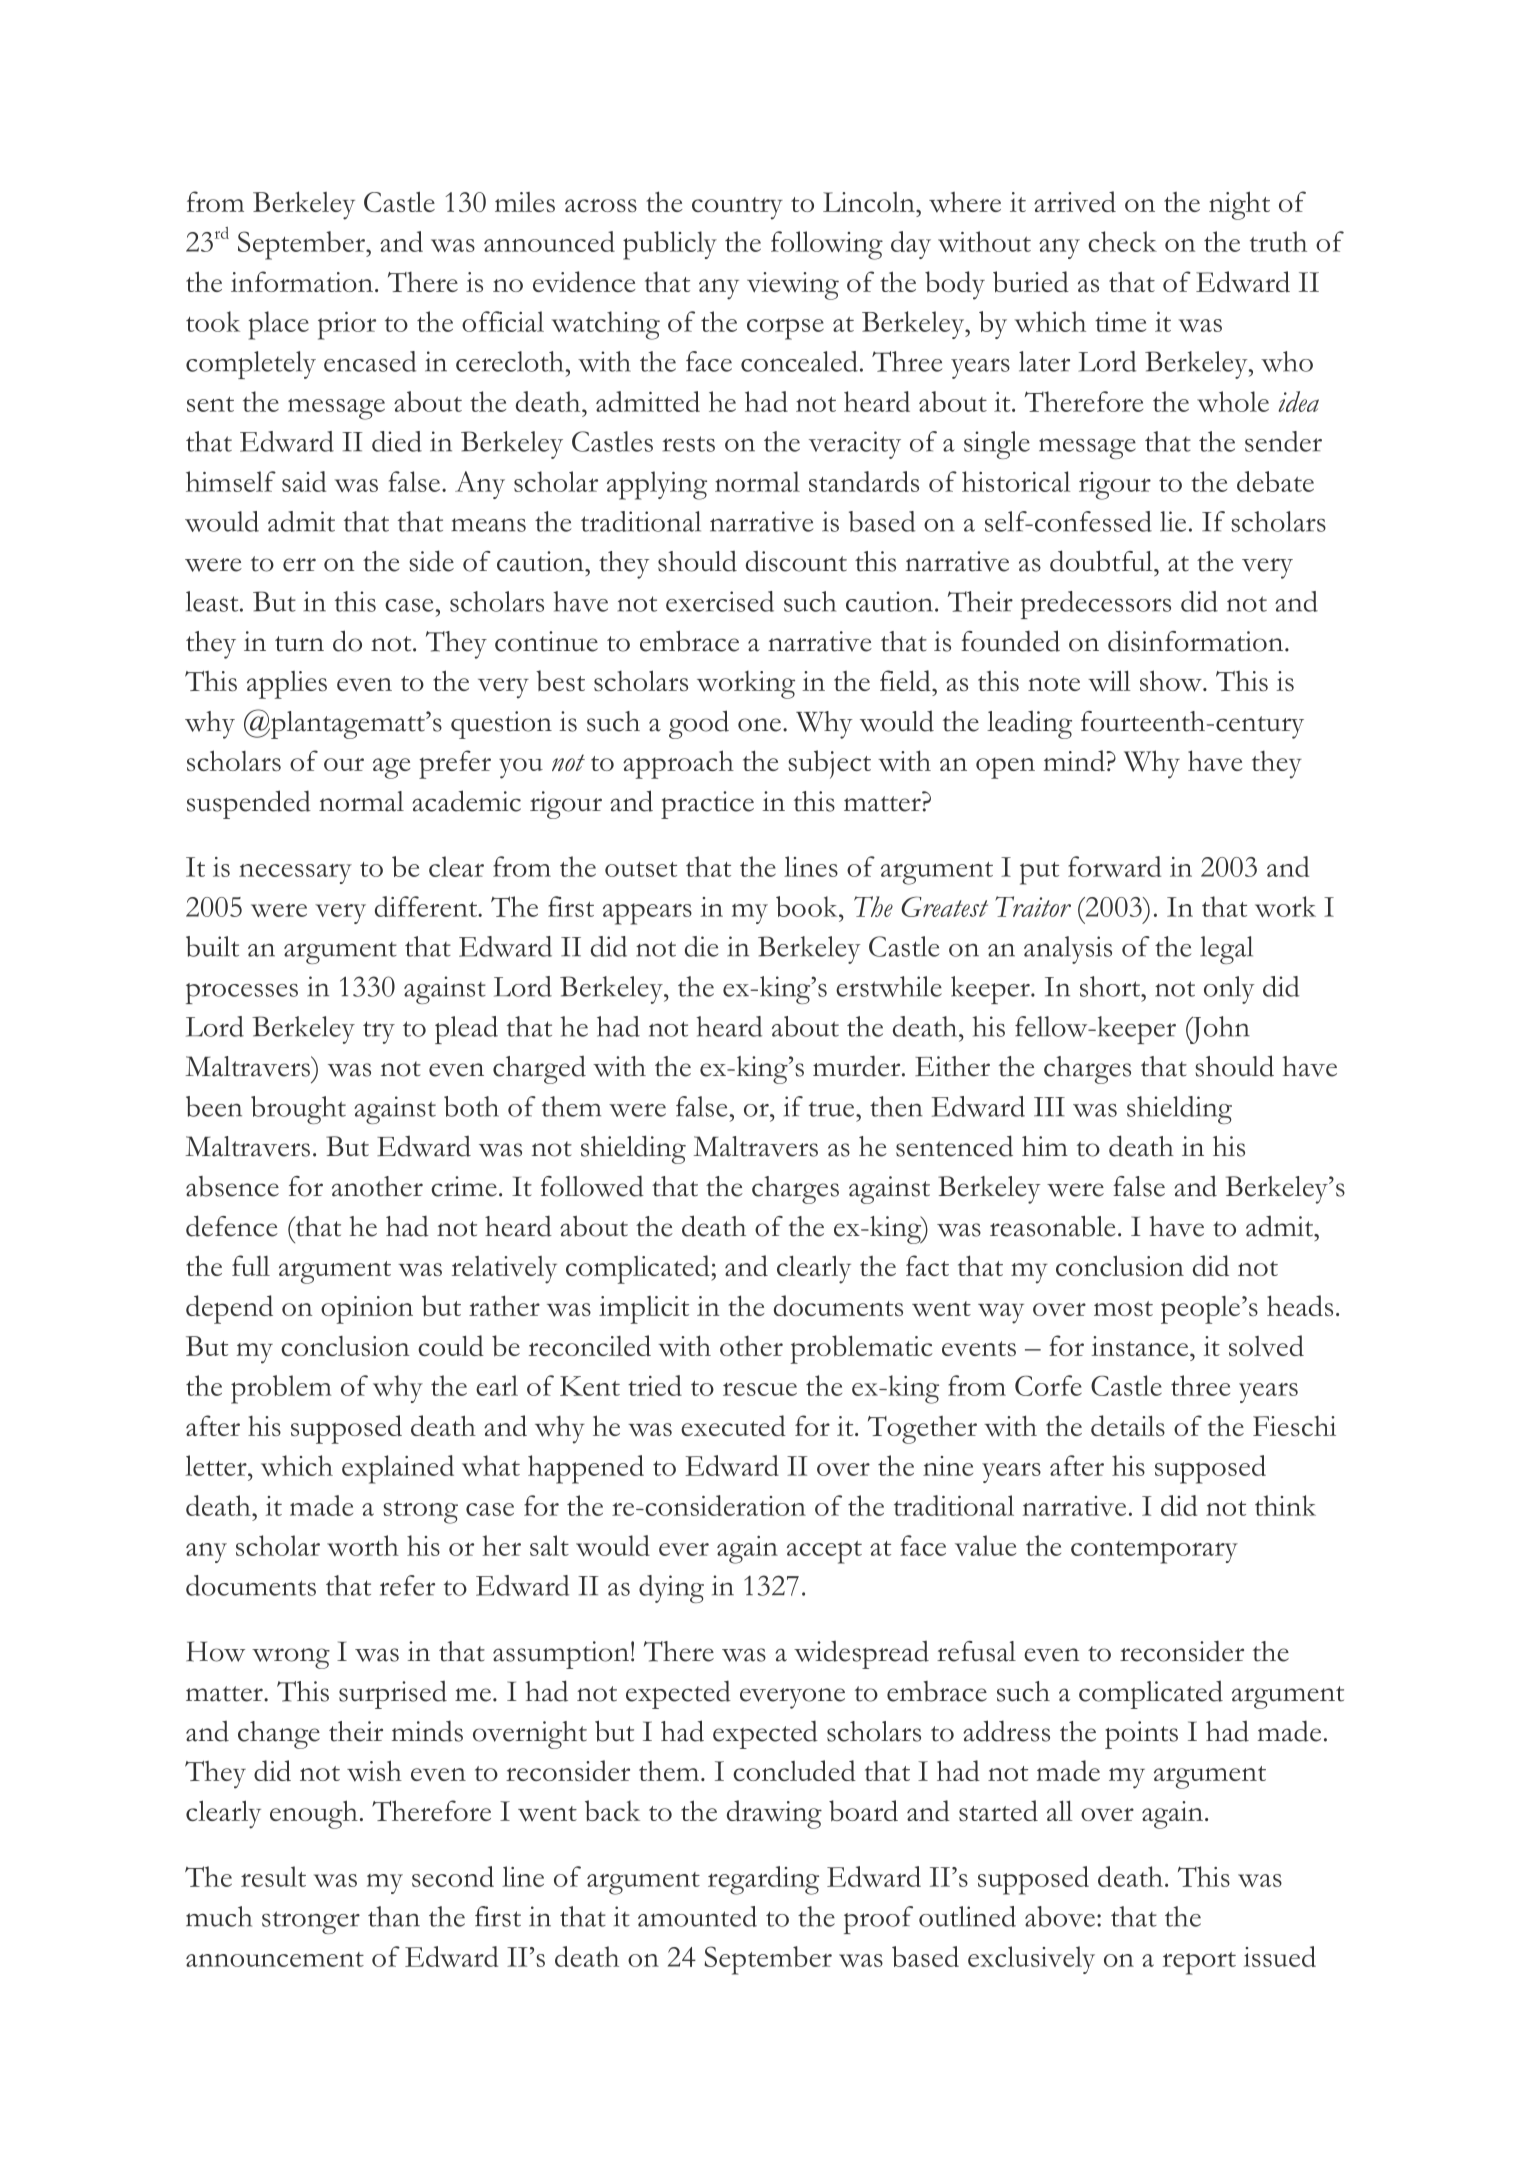 This screenshot has height=2166, width=1531. What do you see at coordinates (1114, 866) in the screenshot?
I see `forward` at bounding box center [1114, 866].
